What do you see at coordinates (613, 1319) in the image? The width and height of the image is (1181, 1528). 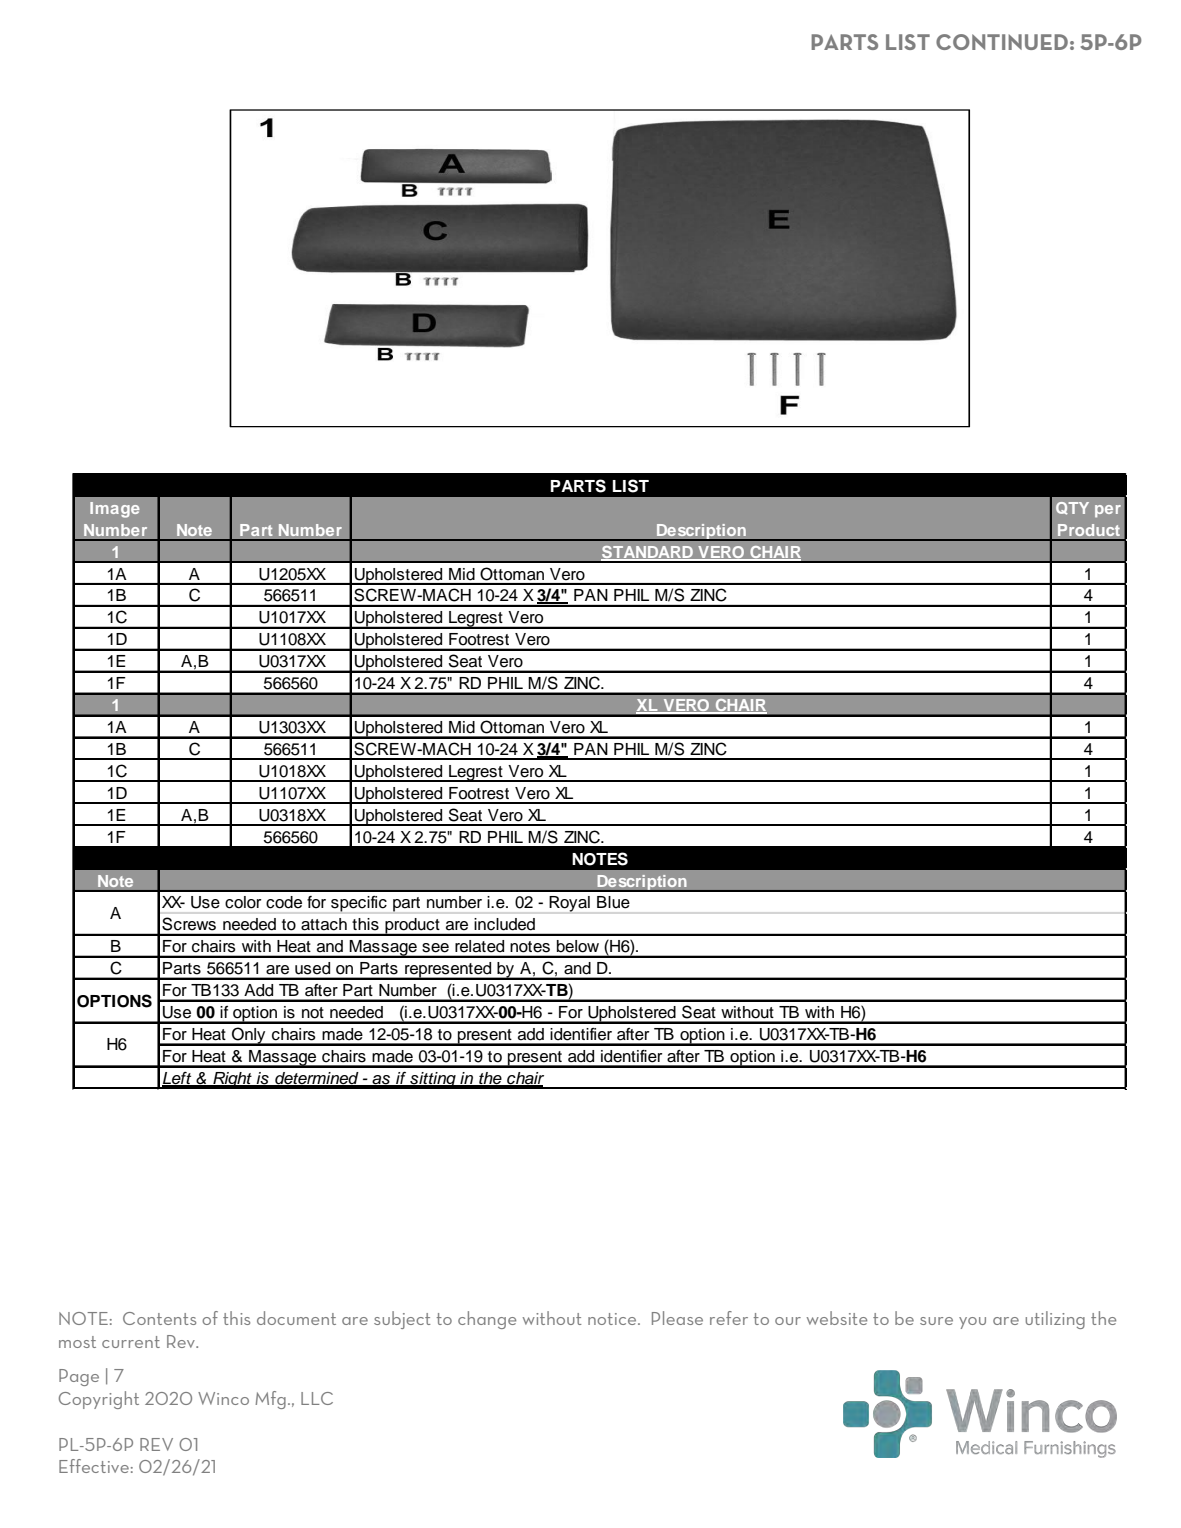 I see `notice` at bounding box center [613, 1319].
